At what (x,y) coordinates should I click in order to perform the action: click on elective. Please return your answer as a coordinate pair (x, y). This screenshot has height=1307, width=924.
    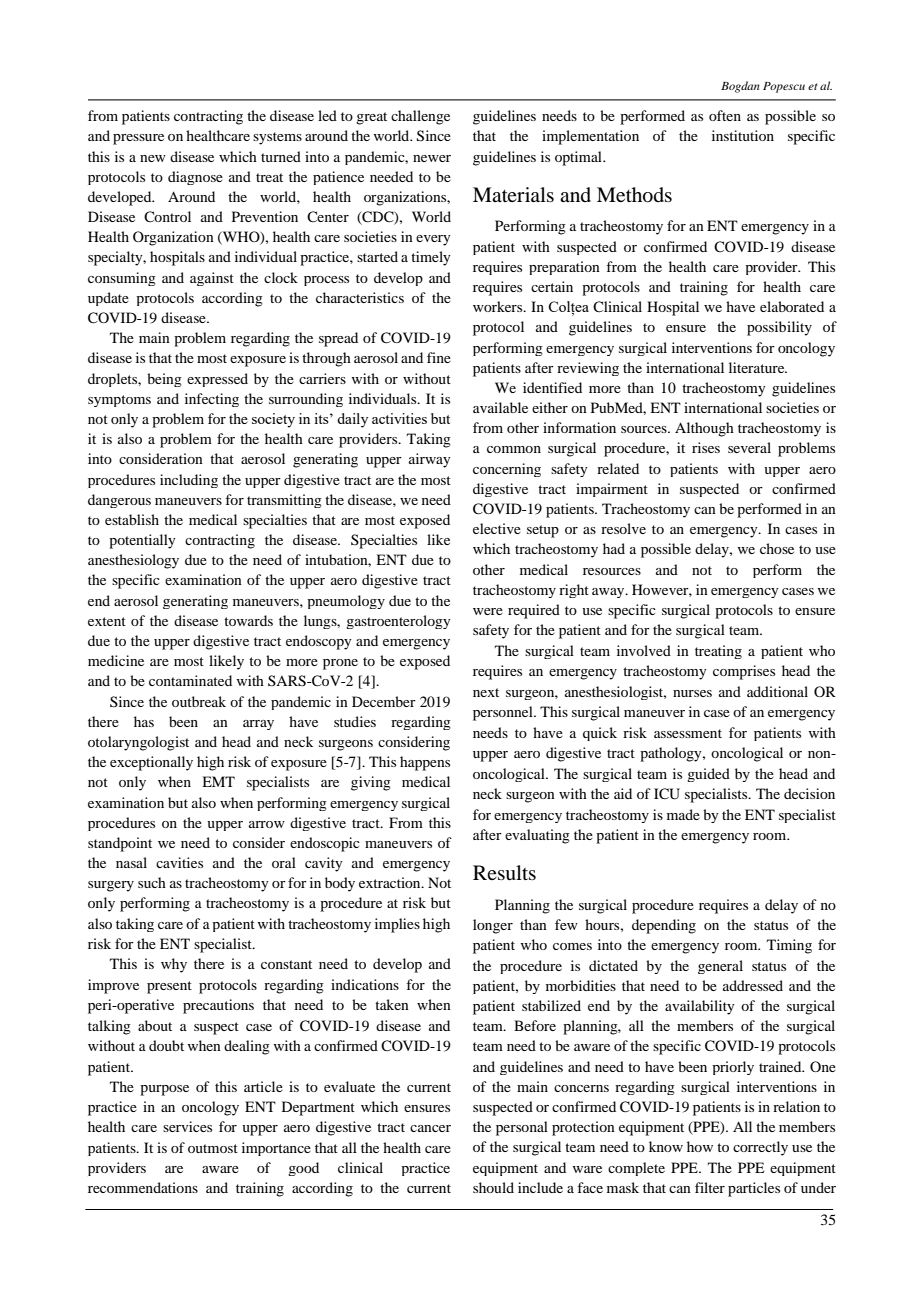
    Looking at the image, I should click on (497, 528).
